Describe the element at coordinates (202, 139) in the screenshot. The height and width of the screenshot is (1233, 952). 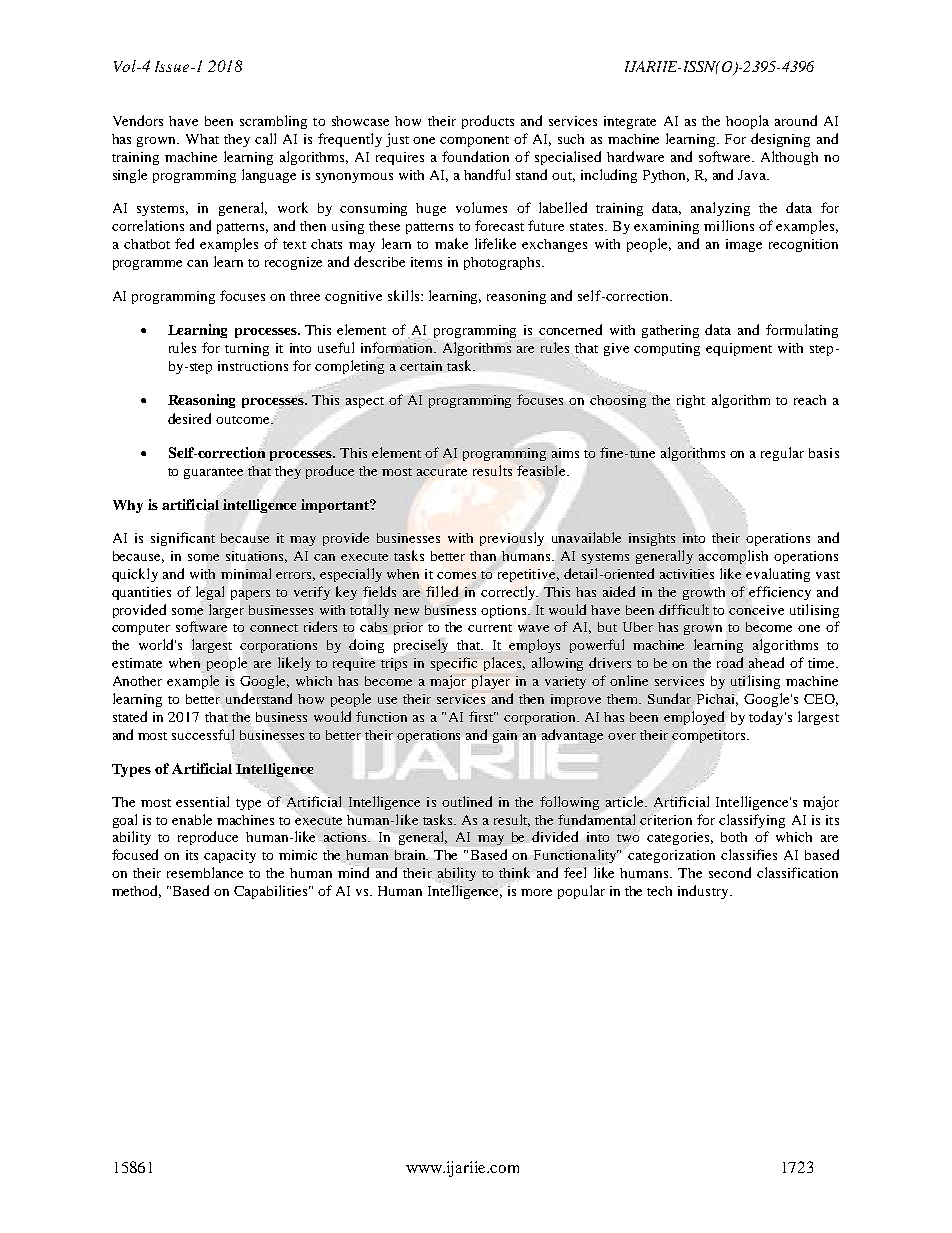
I see `What` at that location.
